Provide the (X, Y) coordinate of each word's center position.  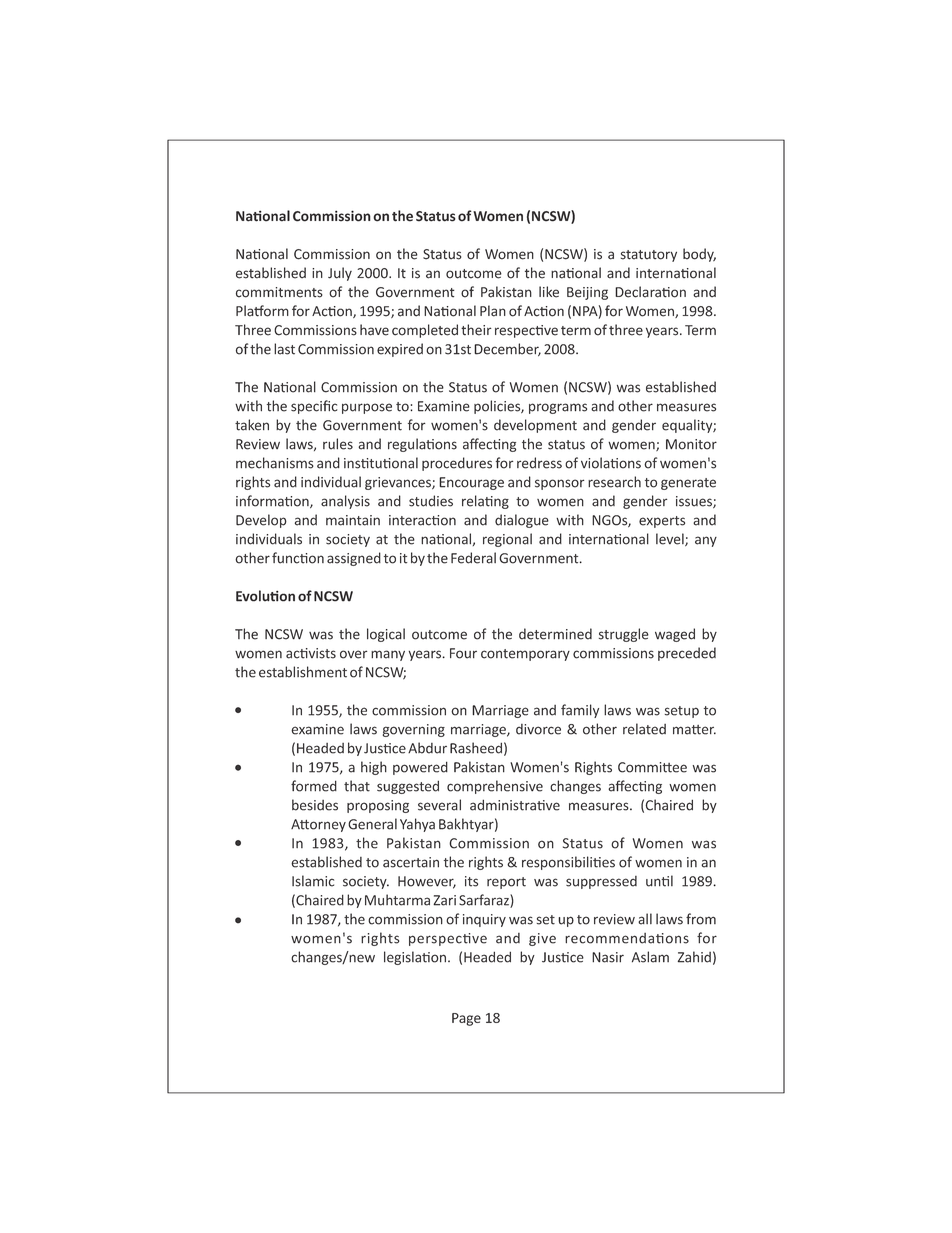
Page (466, 1019)
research (614, 482)
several (439, 805)
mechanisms (275, 463)
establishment (303, 672)
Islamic (313, 881)
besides (315, 805)
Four (463, 653)
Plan (493, 311)
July (340, 274)
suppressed (601, 882)
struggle (624, 635)
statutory (649, 256)
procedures (457, 464)
